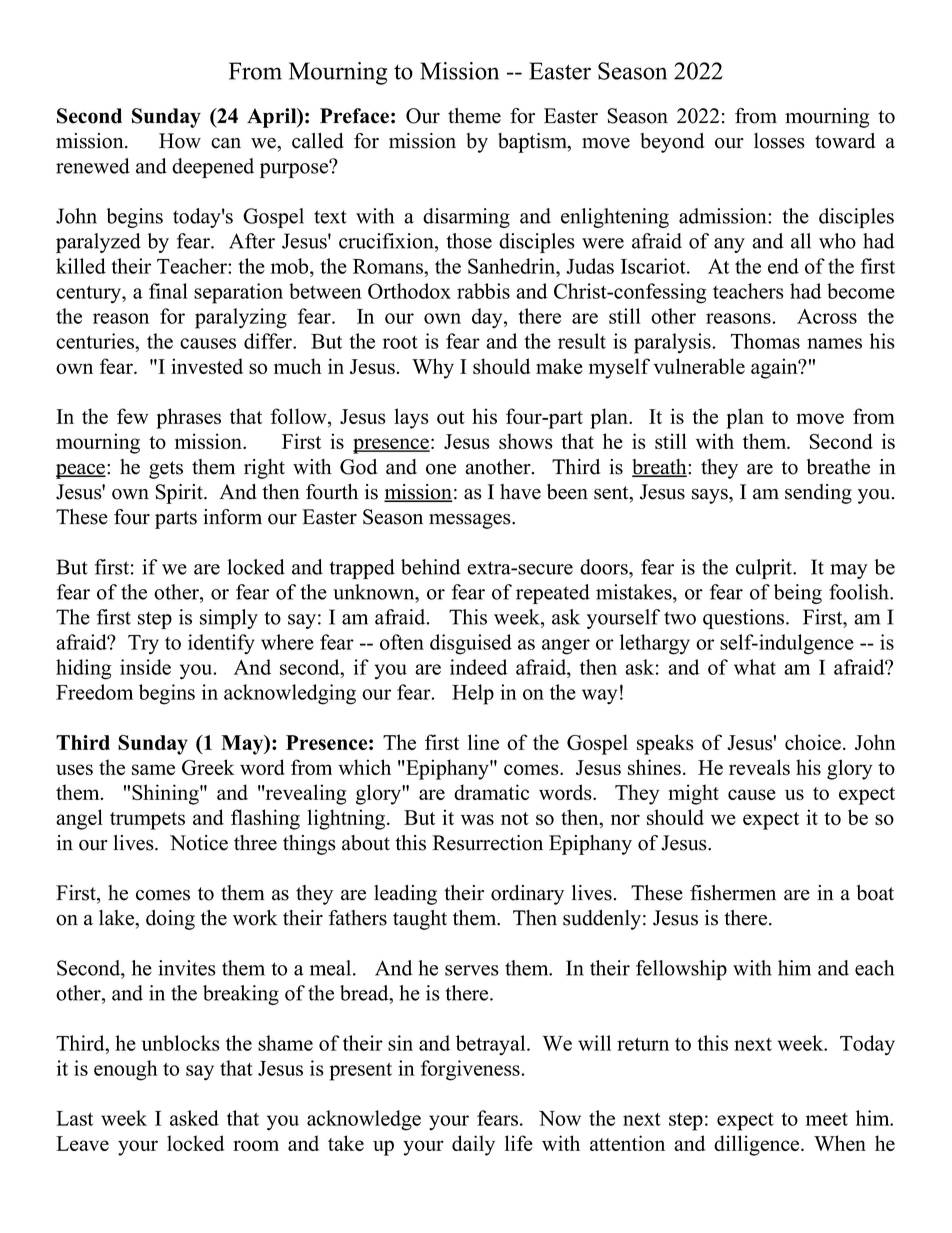  I want to click on fishermen, so click(733, 893).
